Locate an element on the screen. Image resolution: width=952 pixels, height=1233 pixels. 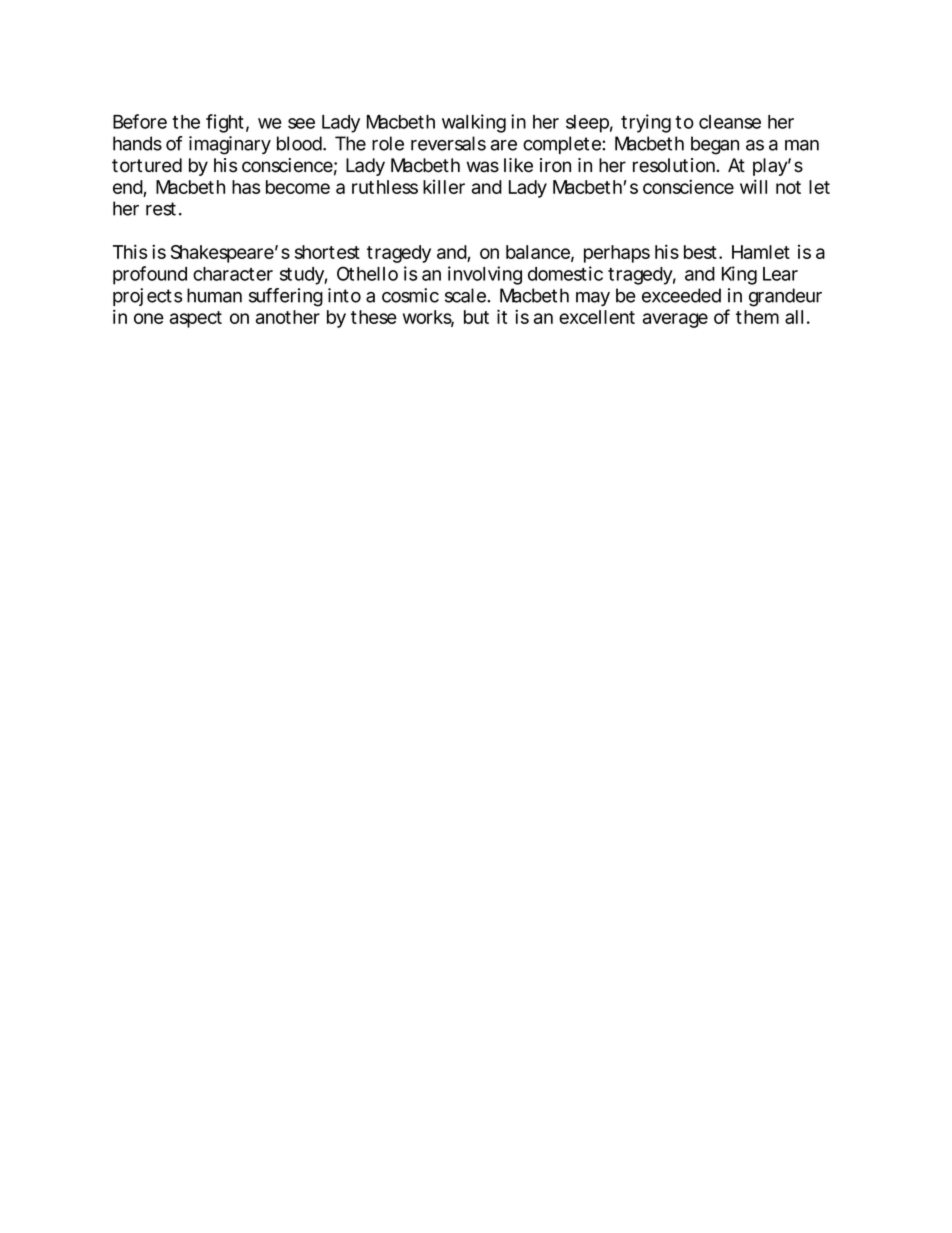
aspect is located at coordinates (196, 319).
